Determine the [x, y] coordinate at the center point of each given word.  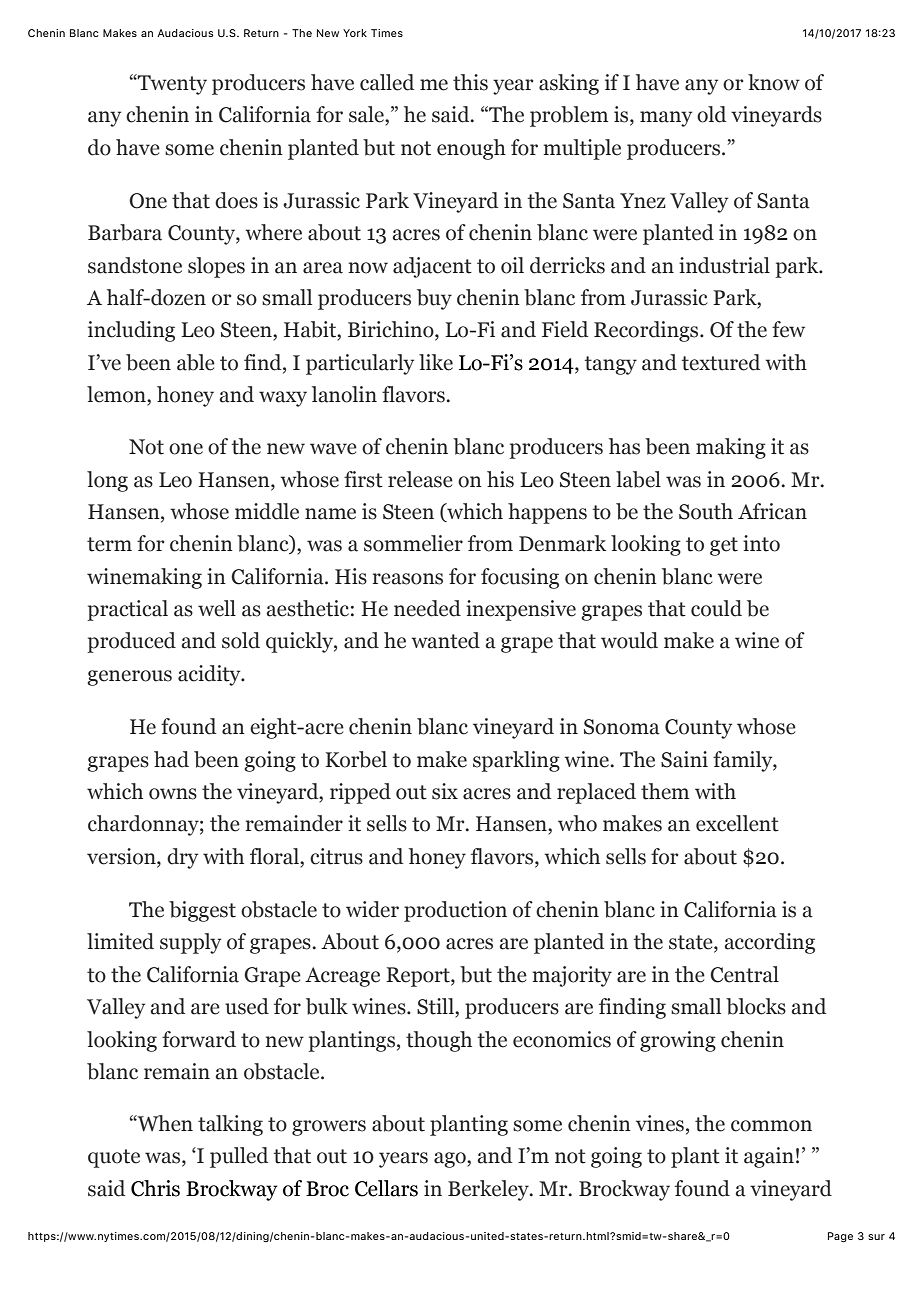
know [774, 82]
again [769, 1157]
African [772, 511]
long [107, 481]
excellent [737, 823]
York [355, 33]
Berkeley [489, 1190]
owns [173, 794]
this [470, 82]
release [420, 479]
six [445, 791]
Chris [155, 1188]
